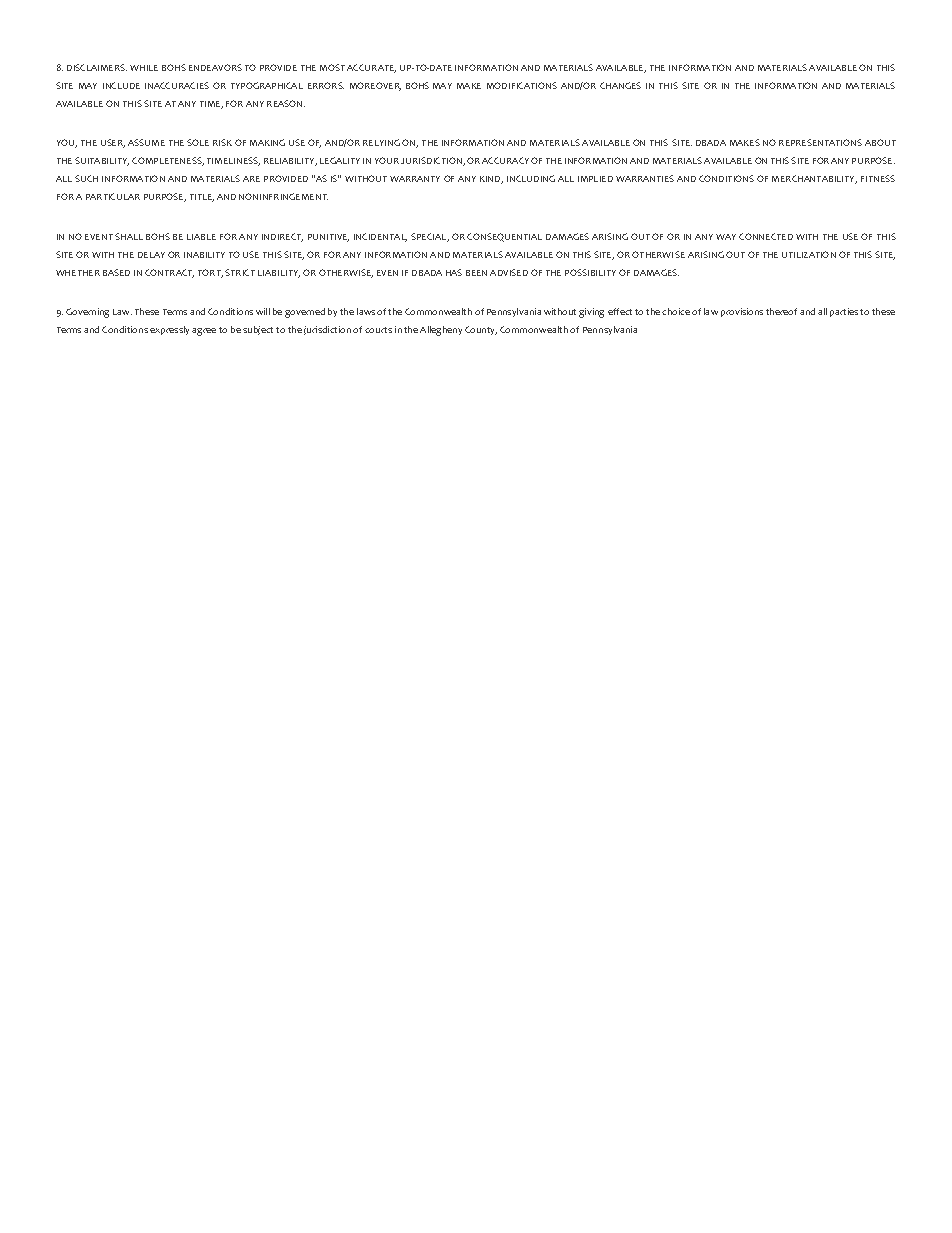 This document has height=1233, width=952. Describe the element at coordinates (522, 85) in the document. I see `MODIFICATIONS` at that location.
